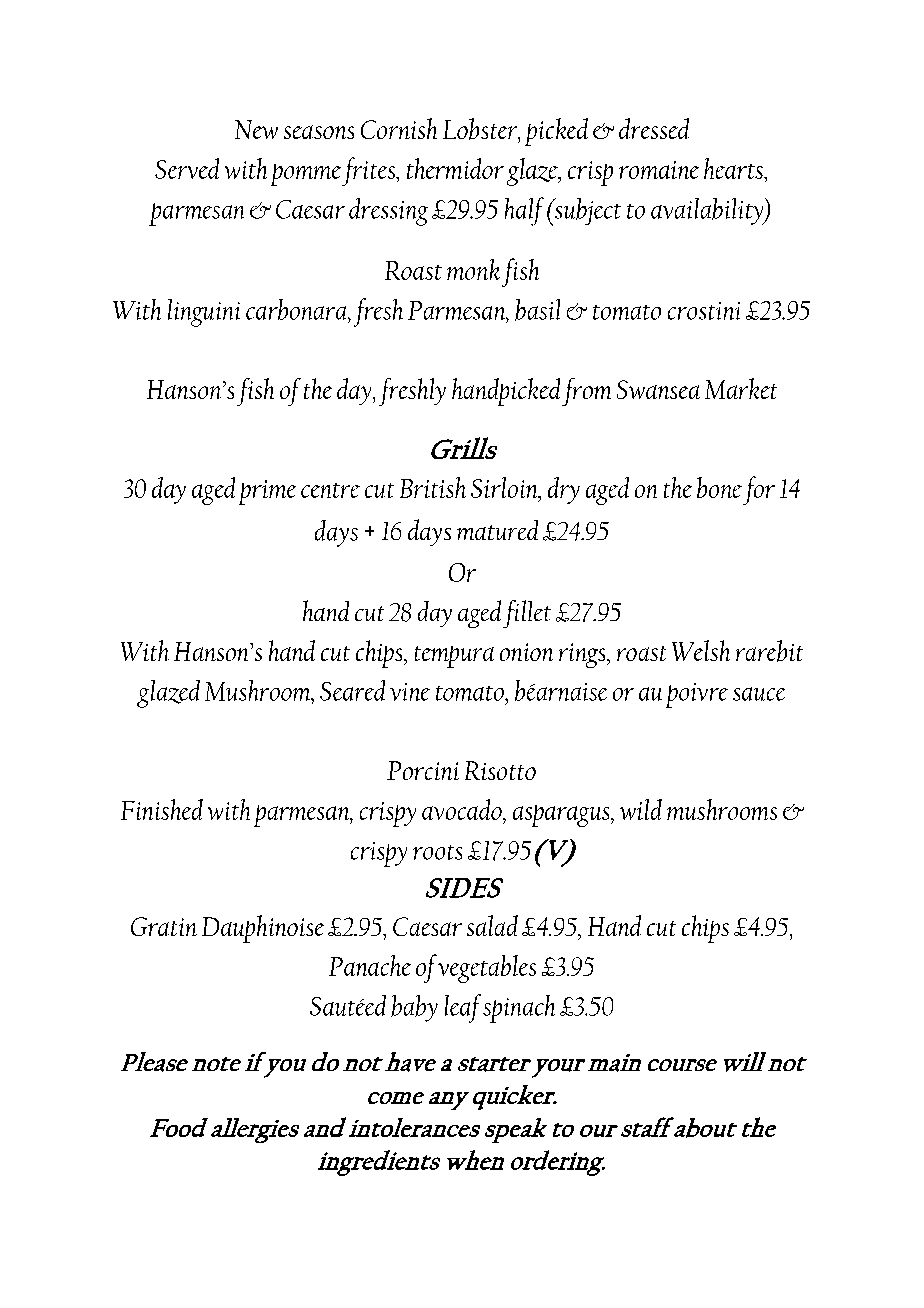  I want to click on linguini, so click(204, 313).
